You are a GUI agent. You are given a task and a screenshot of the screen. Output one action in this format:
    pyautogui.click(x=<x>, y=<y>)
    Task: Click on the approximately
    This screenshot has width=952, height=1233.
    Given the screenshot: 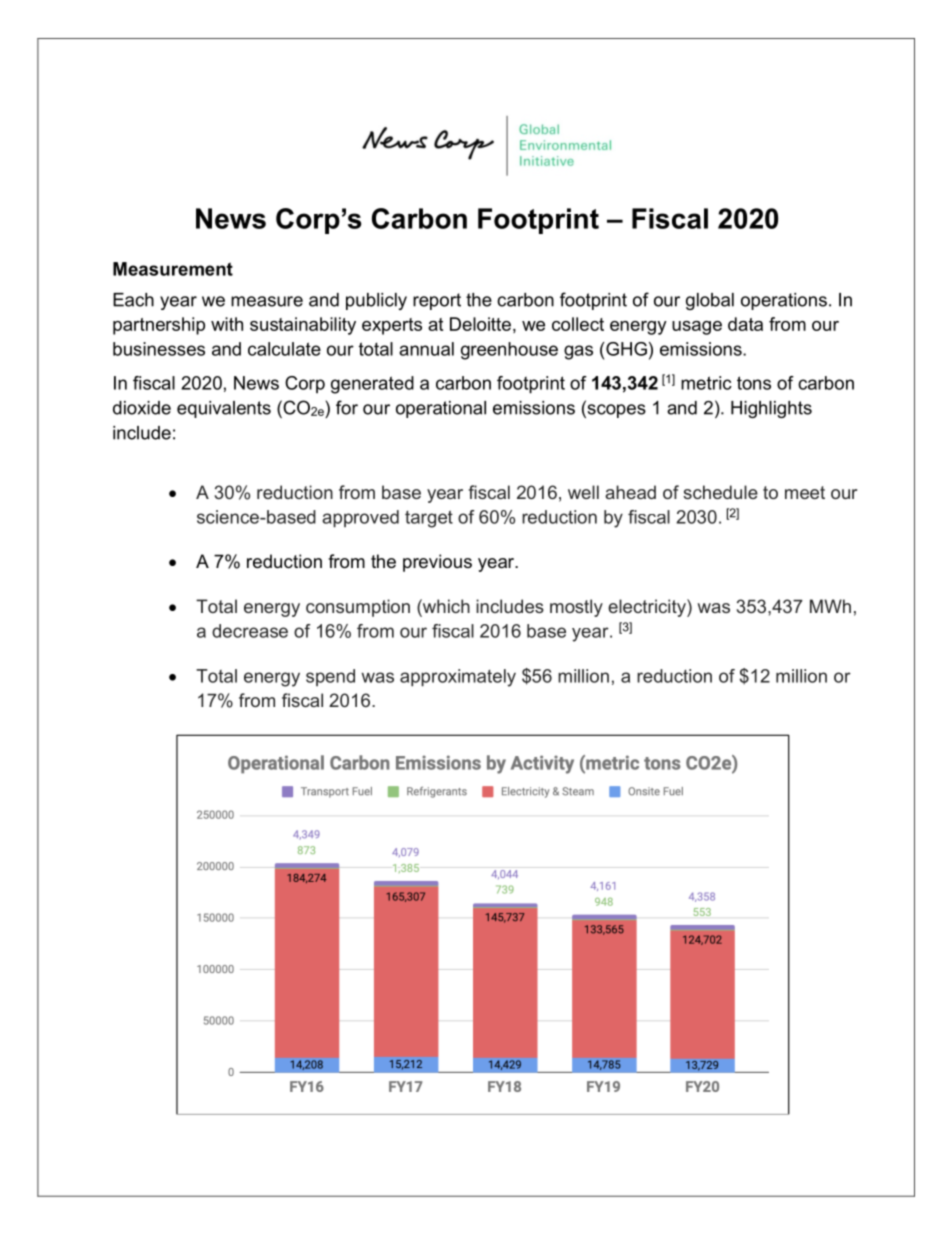 What is the action you would take?
    pyautogui.click(x=458, y=678)
